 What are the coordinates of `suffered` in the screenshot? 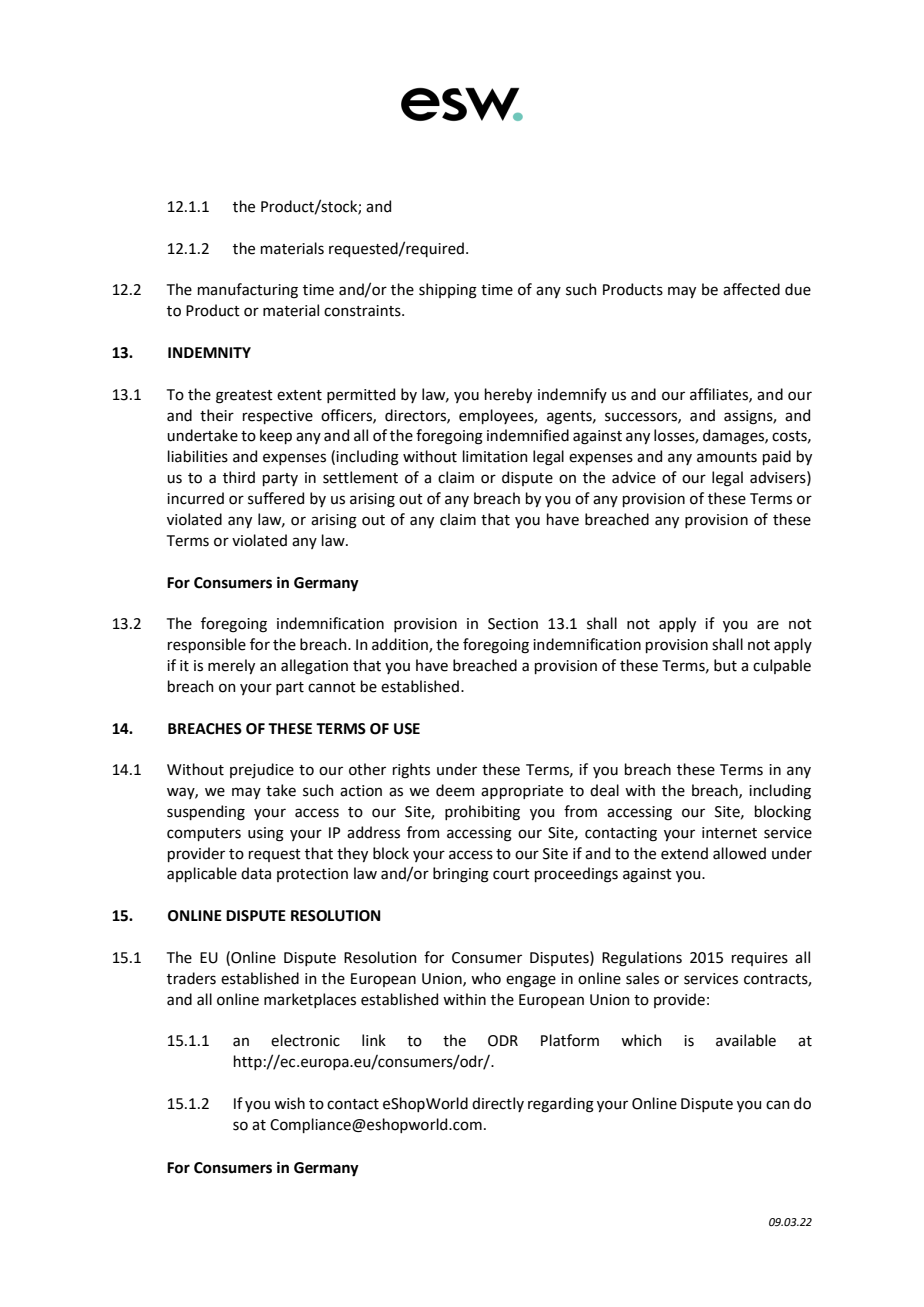 It's located at (276, 498).
